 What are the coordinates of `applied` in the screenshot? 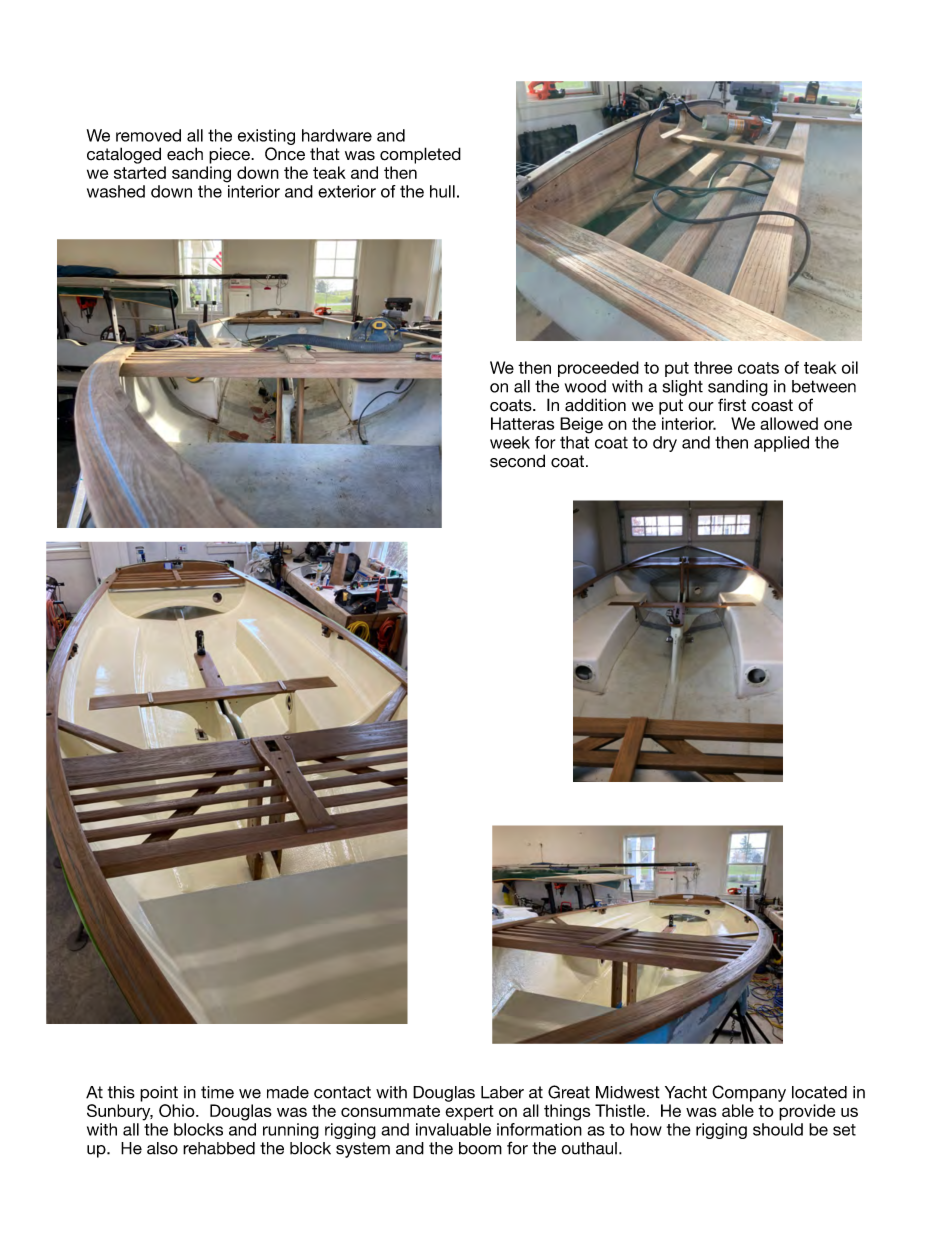 It's located at (781, 444).
